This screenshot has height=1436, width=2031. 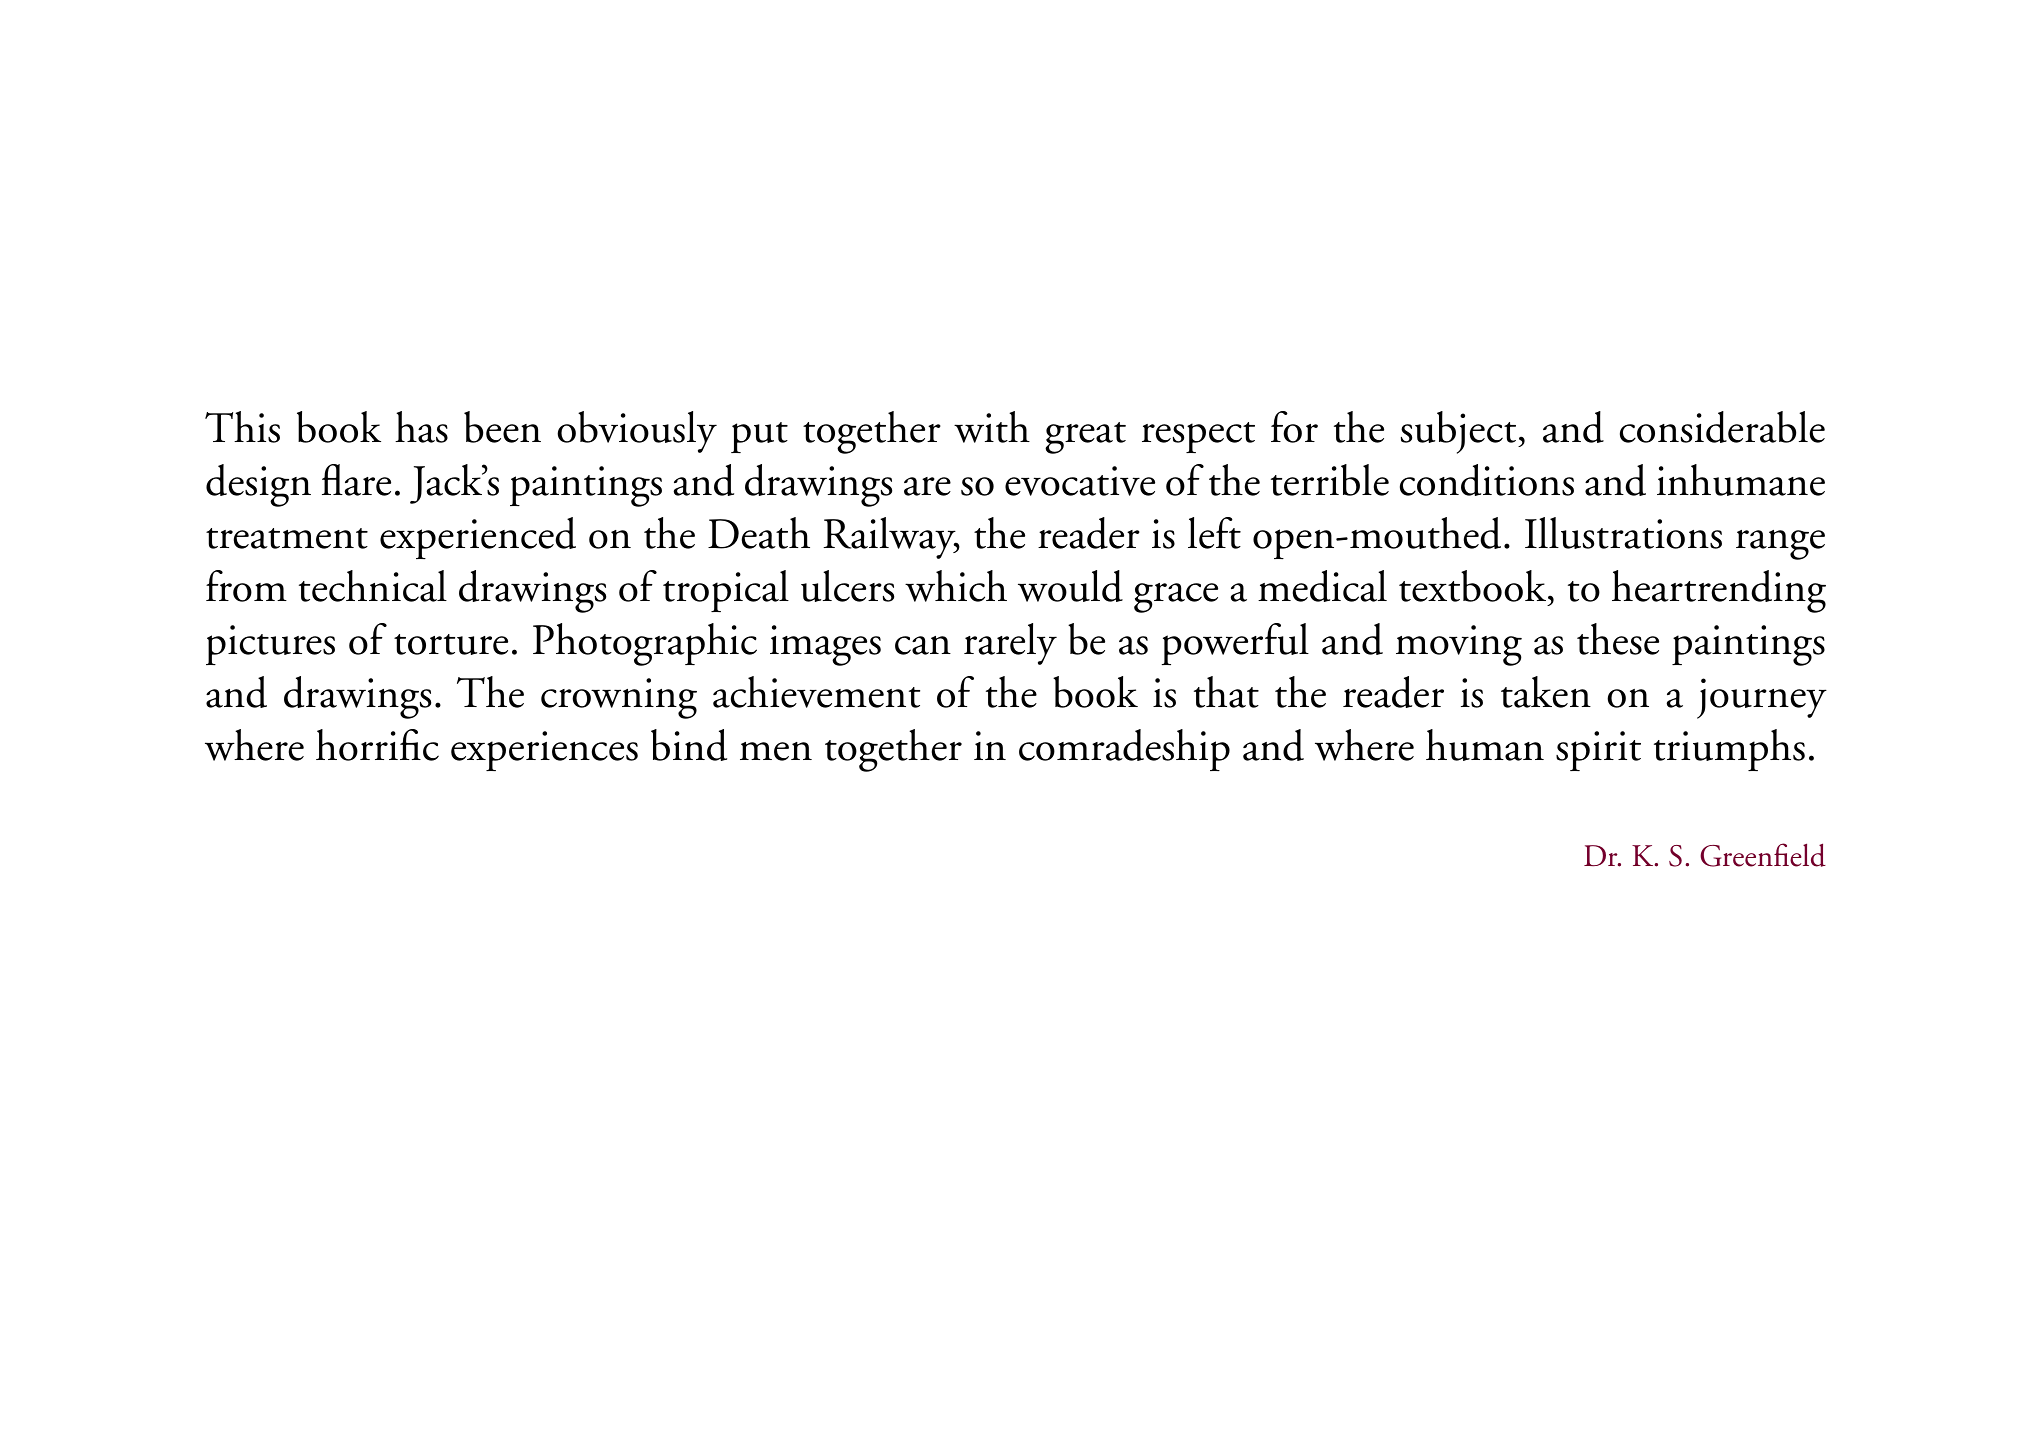 I want to click on comradeship, so click(x=1124, y=750).
